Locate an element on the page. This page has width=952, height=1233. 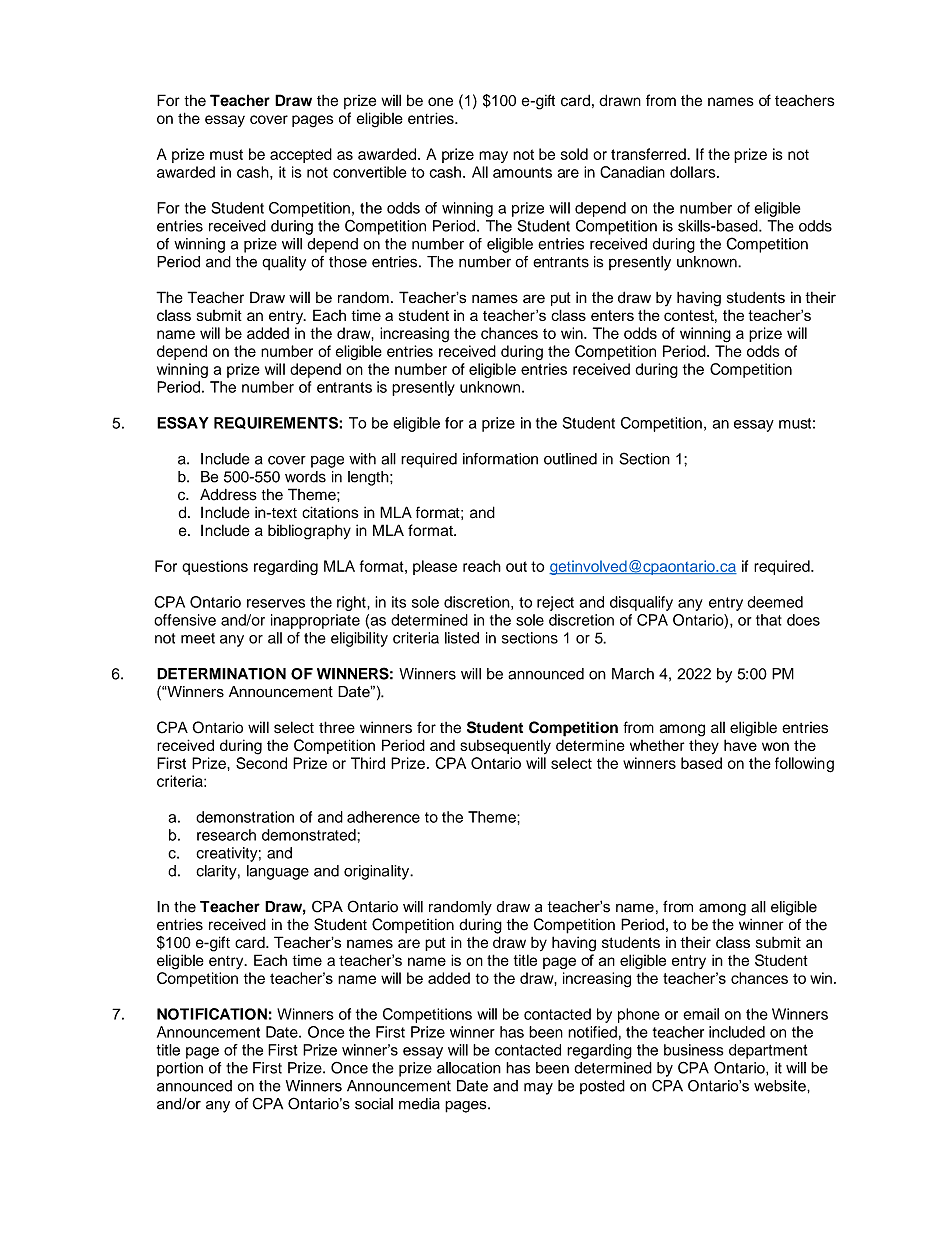
reserves is located at coordinates (276, 603).
